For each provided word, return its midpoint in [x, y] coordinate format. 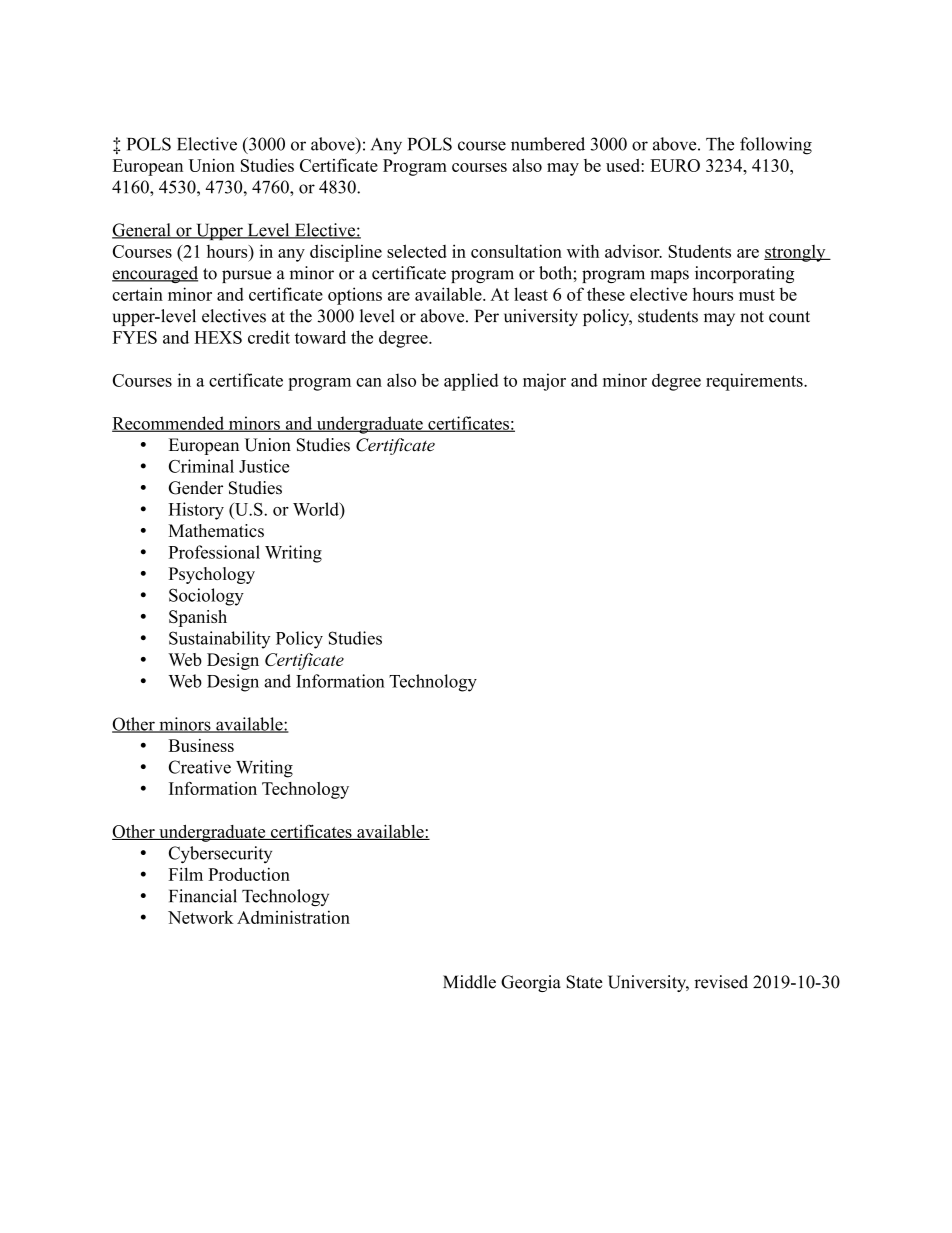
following [776, 146]
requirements [755, 382]
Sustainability [219, 640]
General [142, 231]
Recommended [169, 424]
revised [721, 982]
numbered [548, 144]
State [584, 982]
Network [201, 917]
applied [471, 382]
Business [201, 745]
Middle [469, 982]
